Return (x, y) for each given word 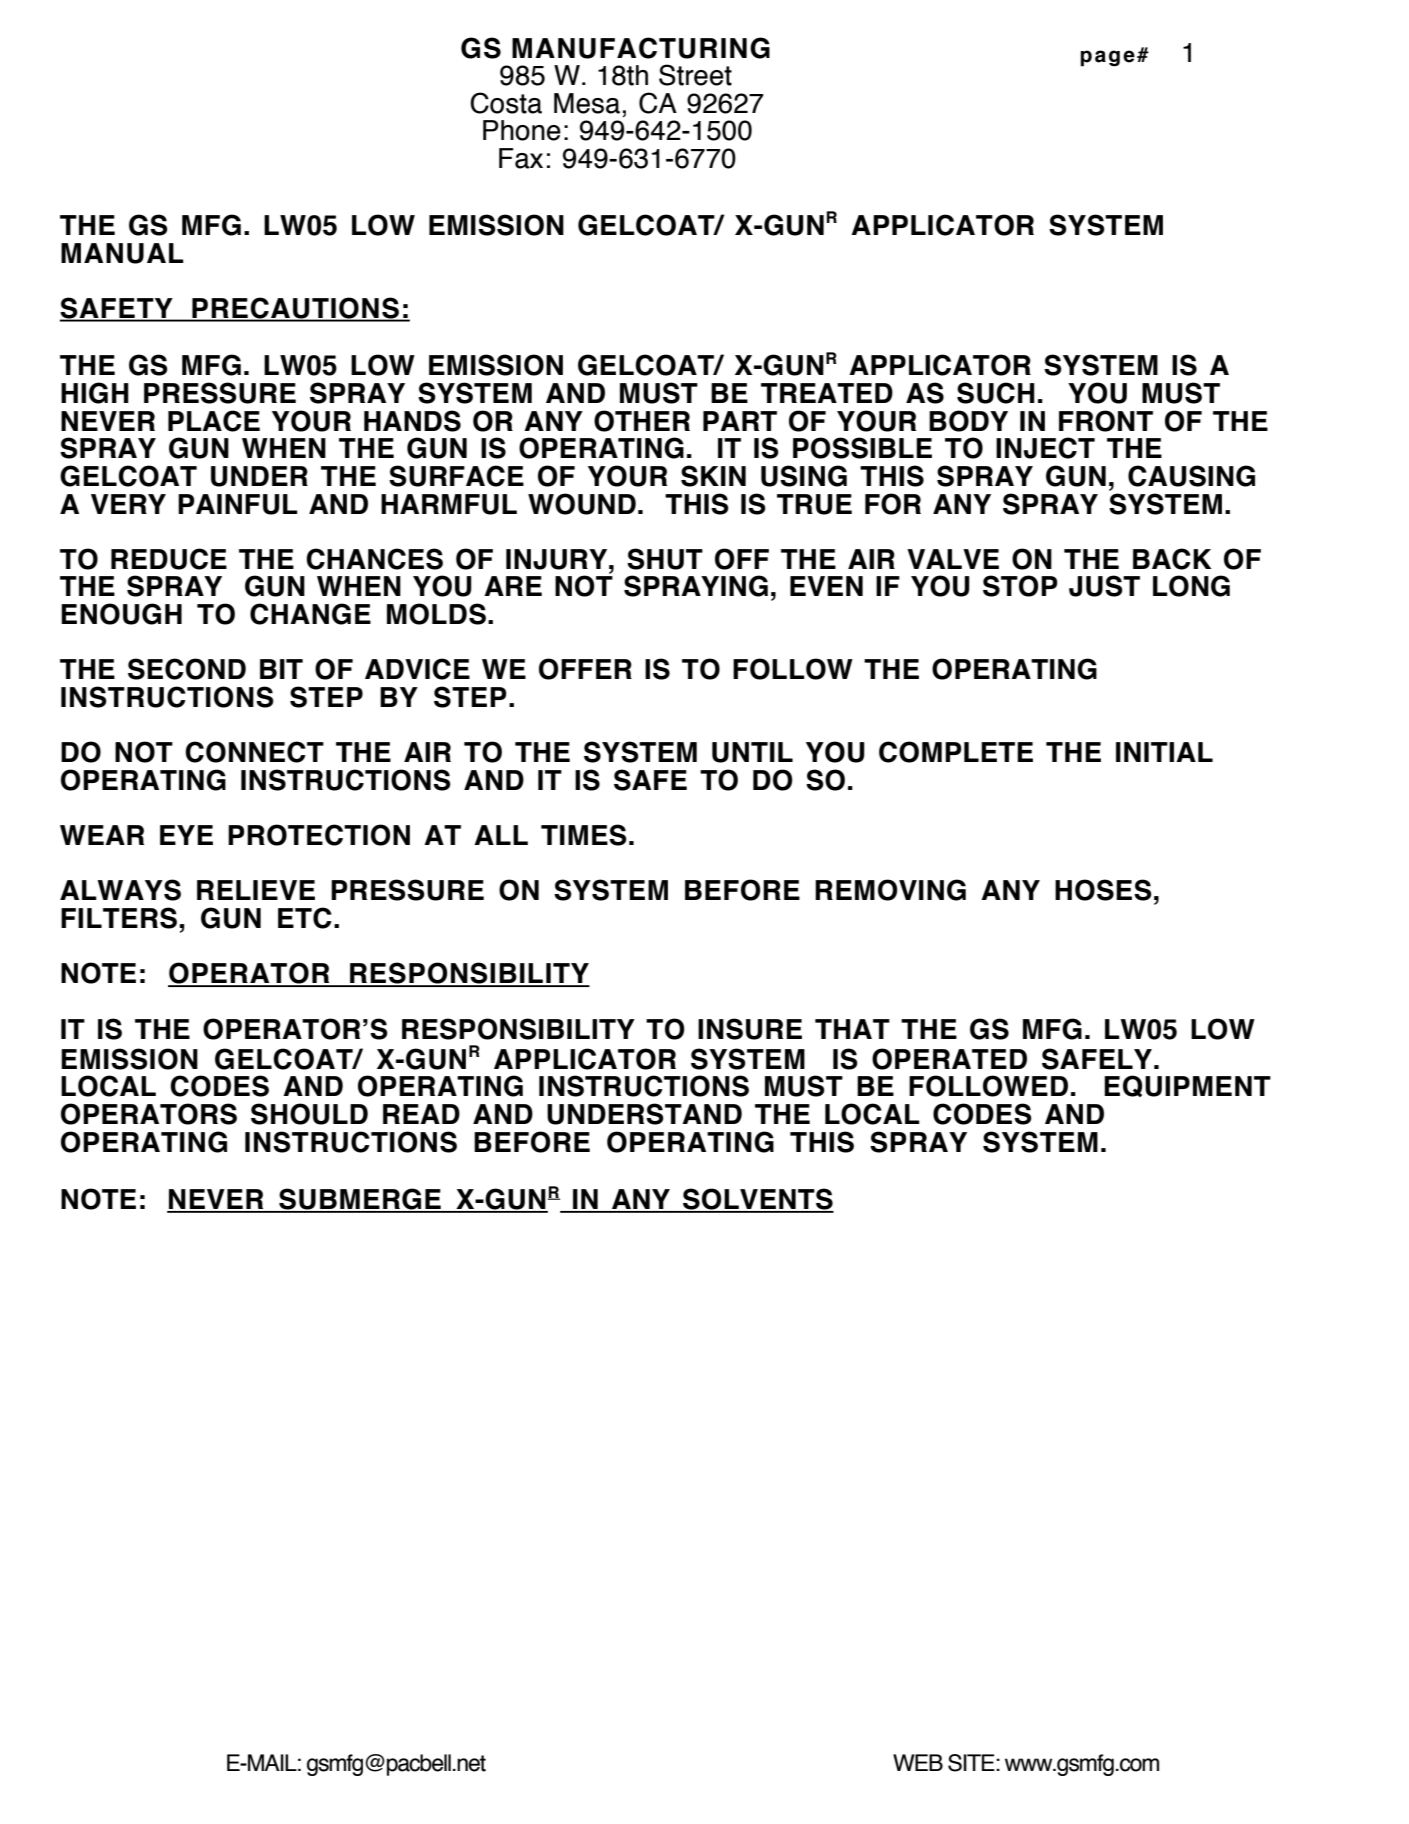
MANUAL (122, 253)
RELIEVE (256, 890)
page (1107, 58)
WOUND (582, 504)
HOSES (1103, 890)
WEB (918, 1762)
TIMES (584, 835)
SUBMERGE (360, 1200)
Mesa (587, 103)
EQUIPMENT (1187, 1086)
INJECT (1045, 448)
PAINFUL (238, 504)
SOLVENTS (757, 1200)
